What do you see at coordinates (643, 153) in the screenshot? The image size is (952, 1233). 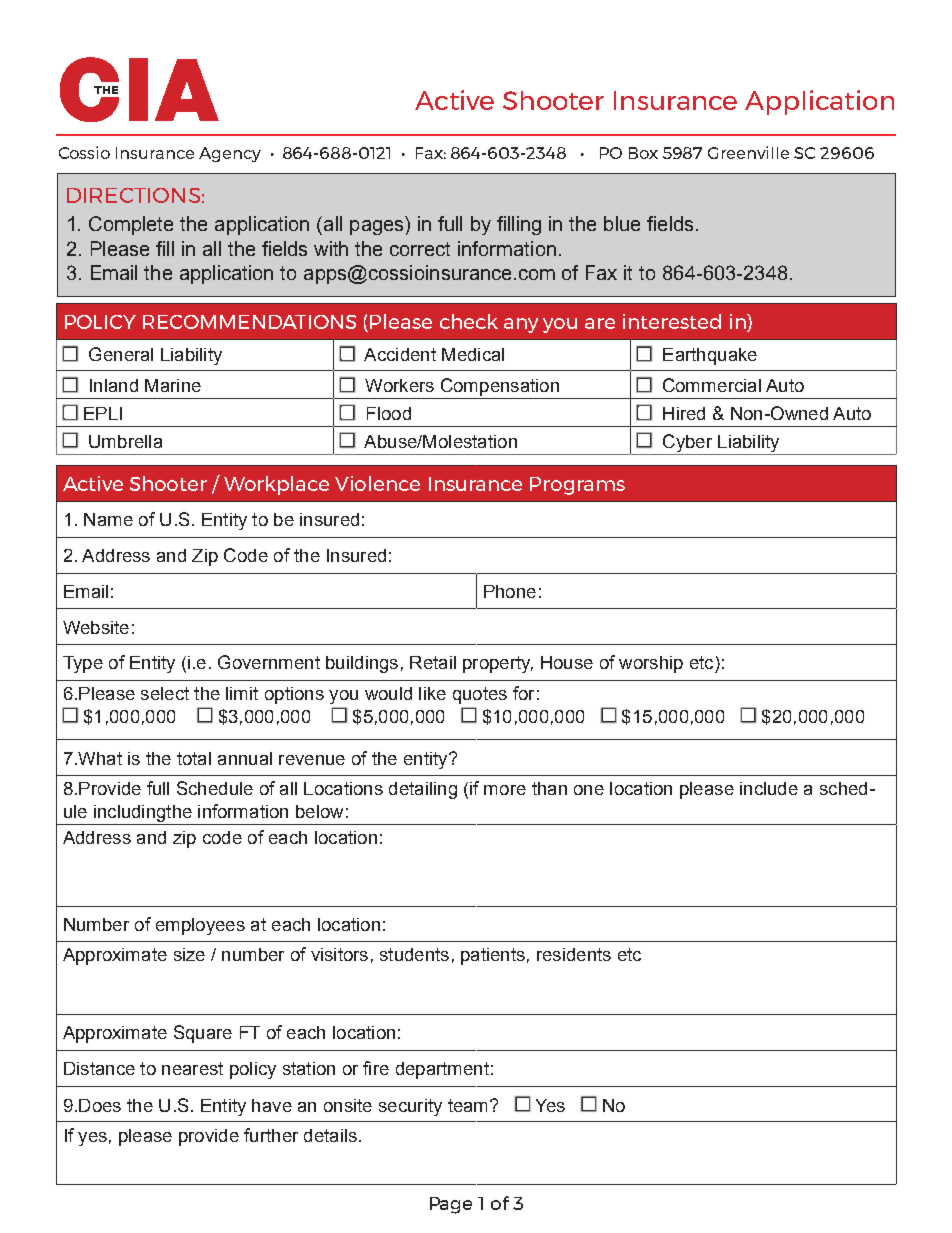 I see `Box` at bounding box center [643, 153].
